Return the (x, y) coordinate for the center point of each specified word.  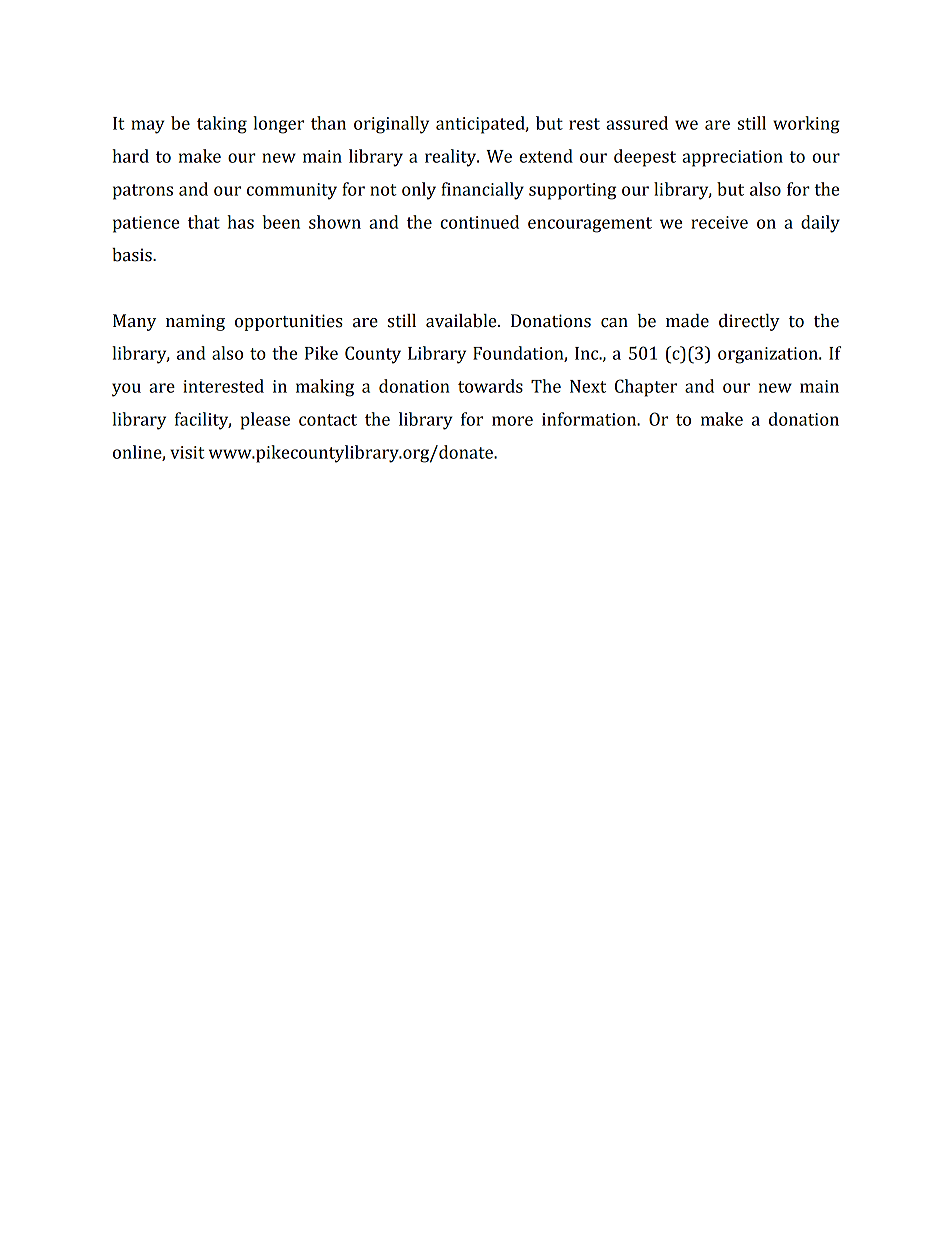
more (512, 421)
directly (749, 322)
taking (222, 125)
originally (391, 125)
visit (187, 452)
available (462, 321)
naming (195, 322)
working (806, 125)
